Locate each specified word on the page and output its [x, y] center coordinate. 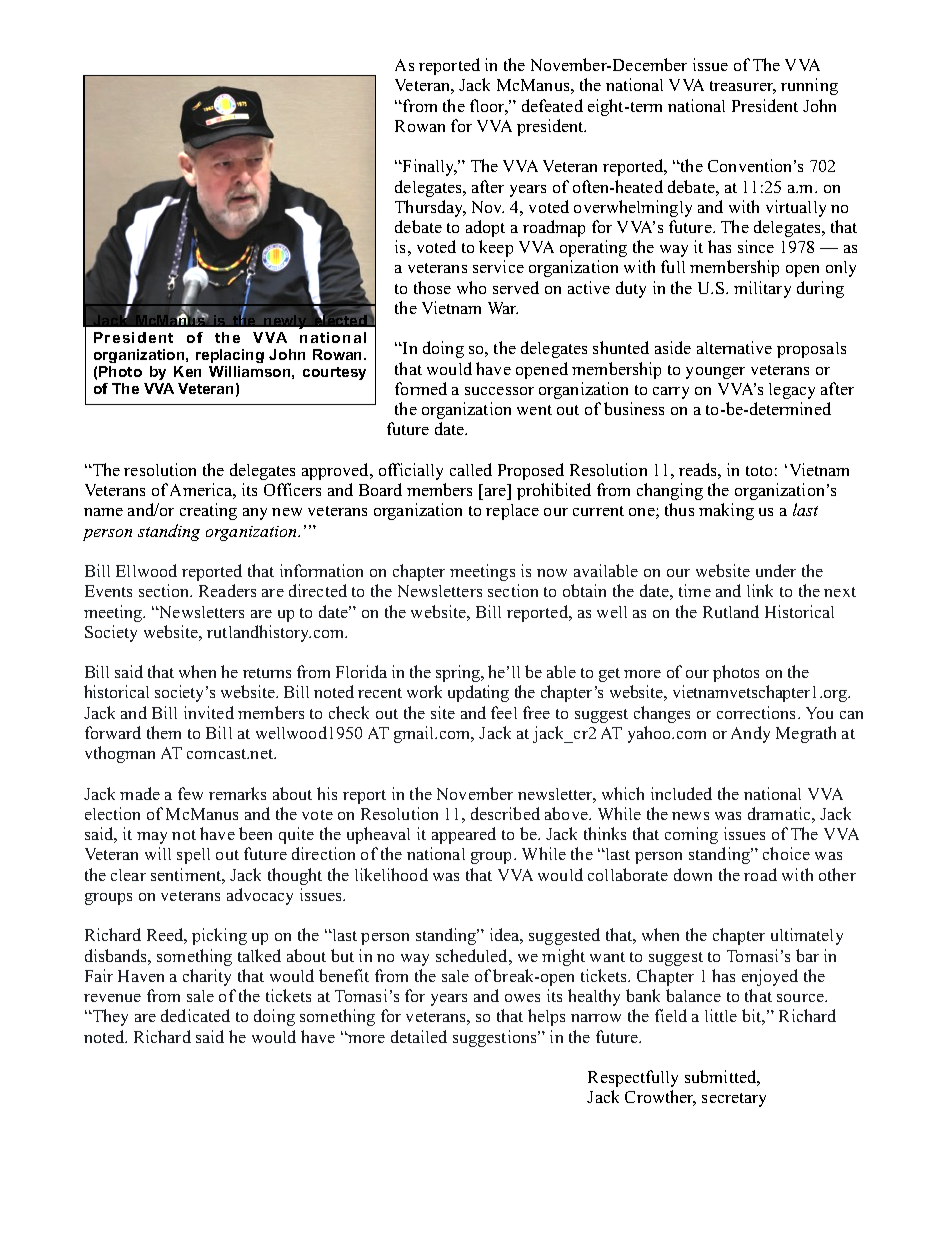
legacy [792, 391]
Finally [429, 167]
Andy [750, 734]
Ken [187, 371]
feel [504, 712]
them [164, 732]
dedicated [195, 1015]
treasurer [743, 87]
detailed [419, 1036]
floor [489, 107]
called [471, 469]
